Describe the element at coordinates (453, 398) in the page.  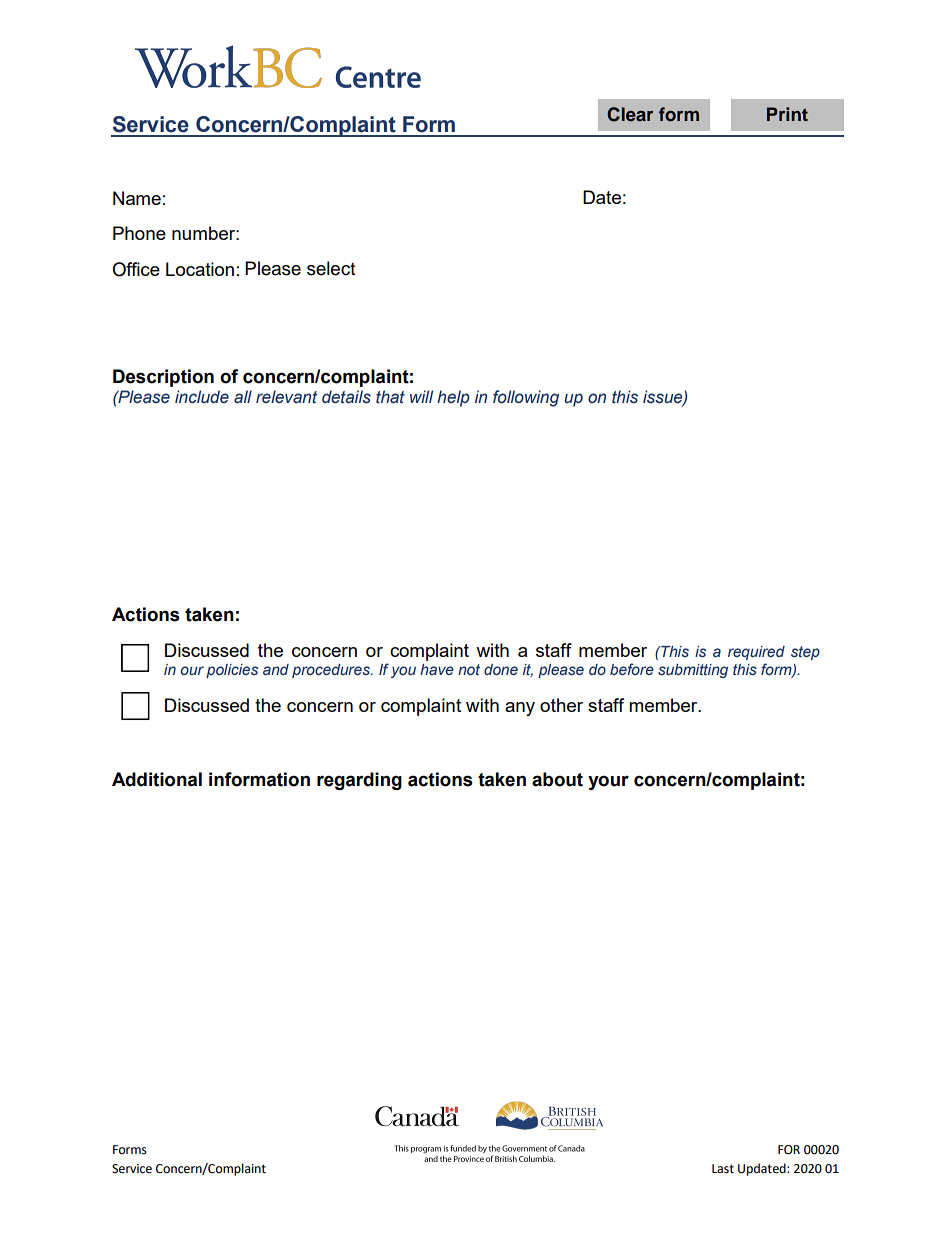
I see `help` at that location.
